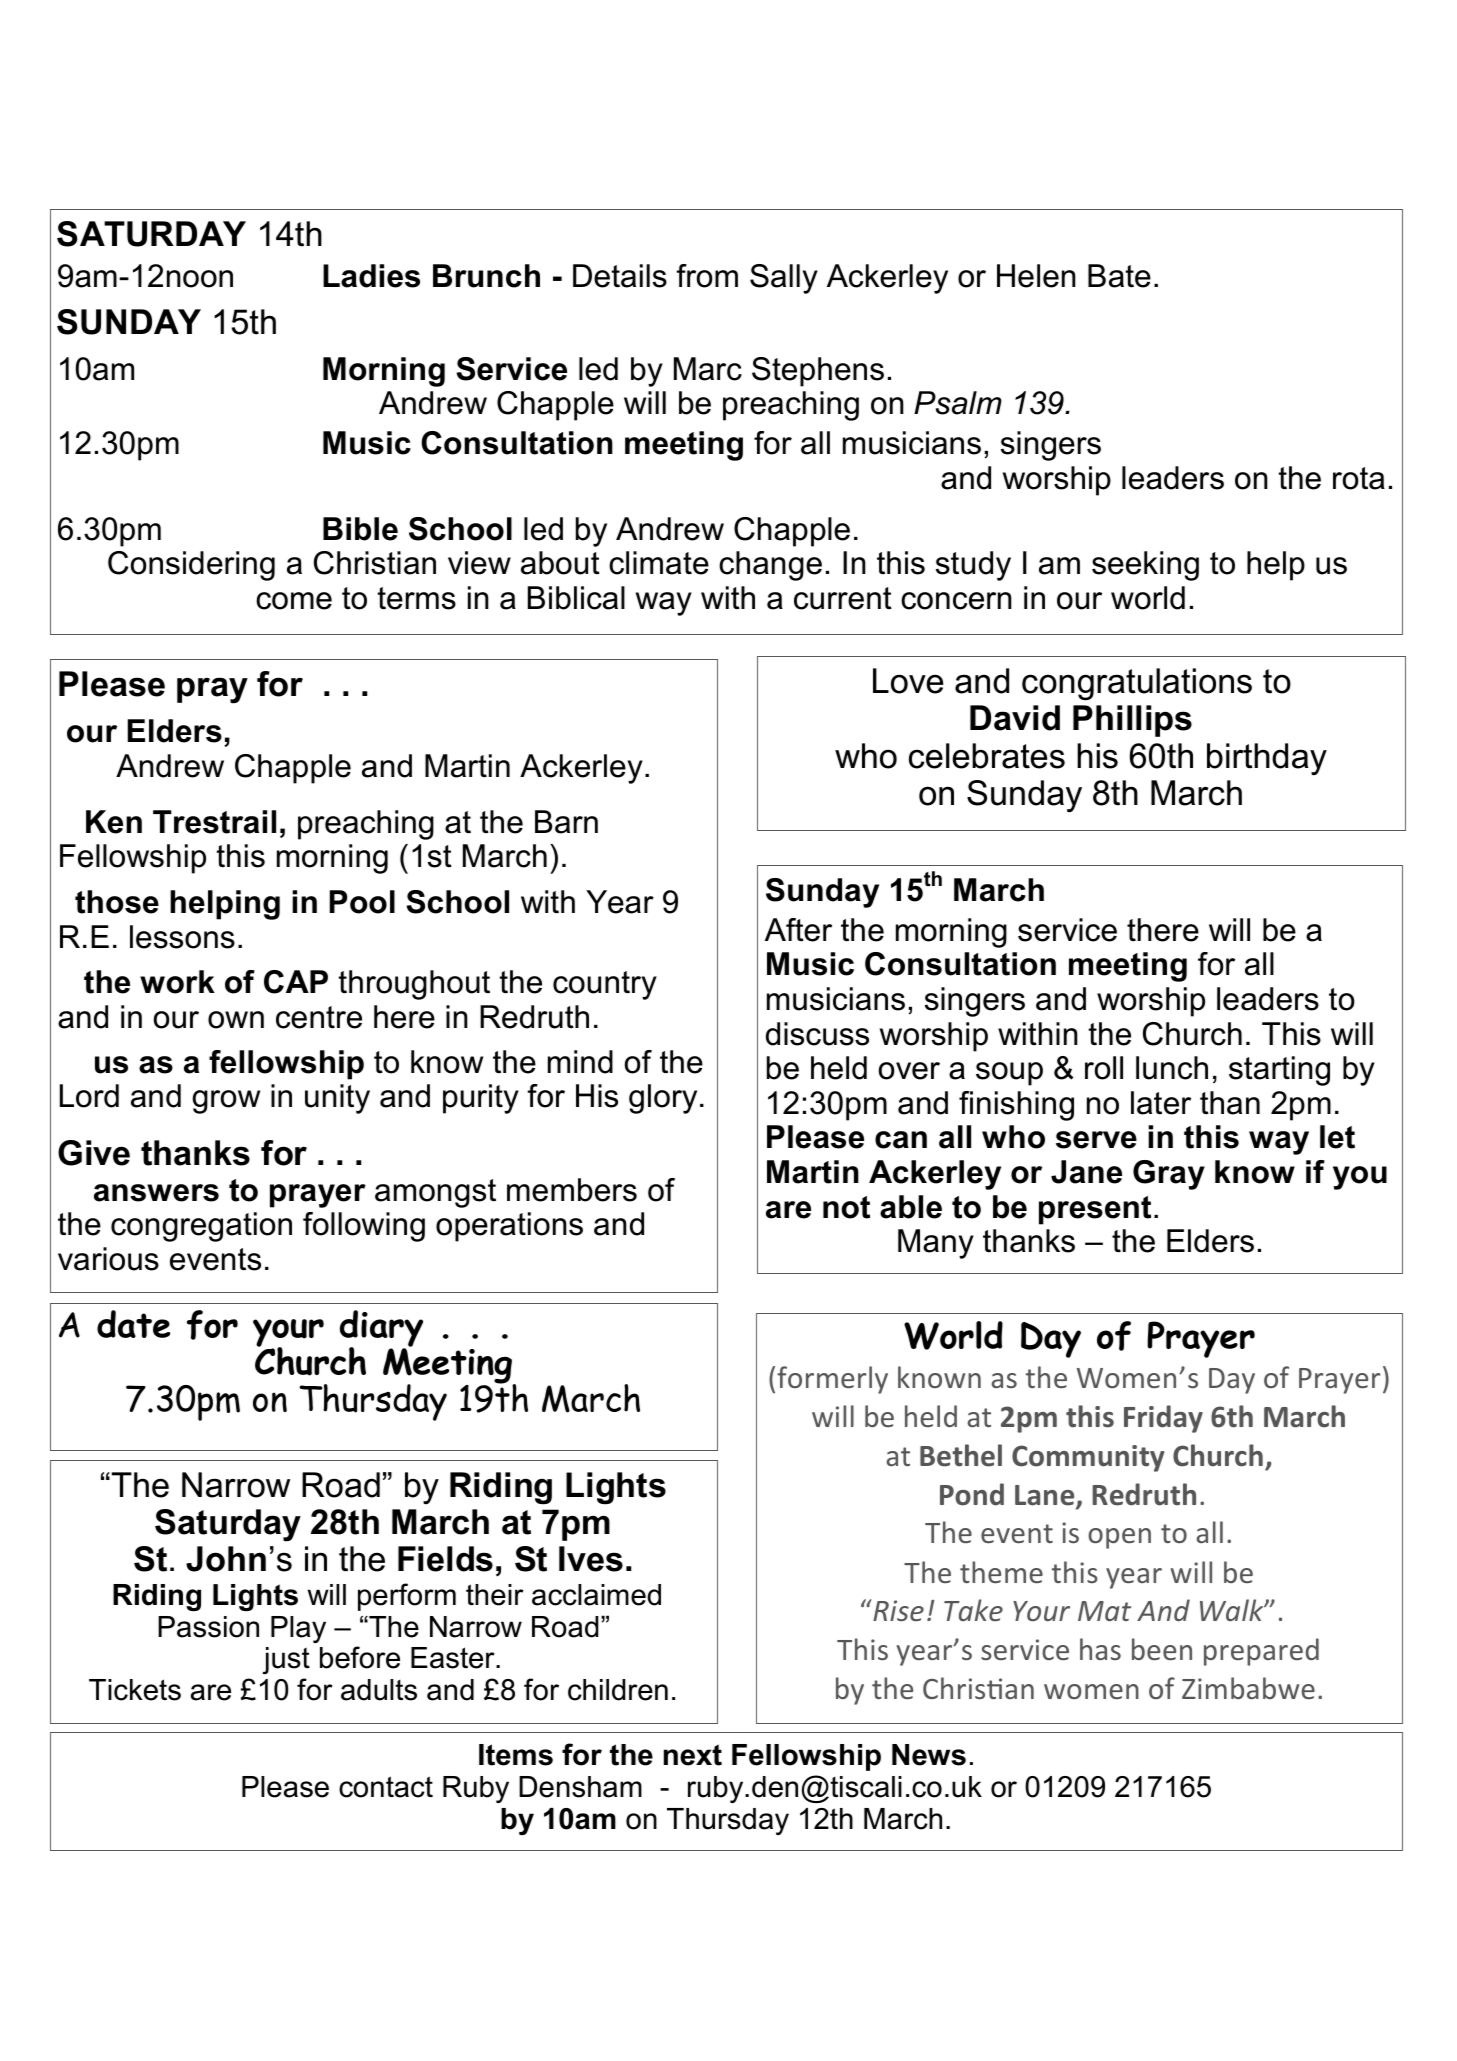 The width and height of the image is (1457, 2061). Describe the element at coordinates (843, 598) in the image. I see `current` at that location.
